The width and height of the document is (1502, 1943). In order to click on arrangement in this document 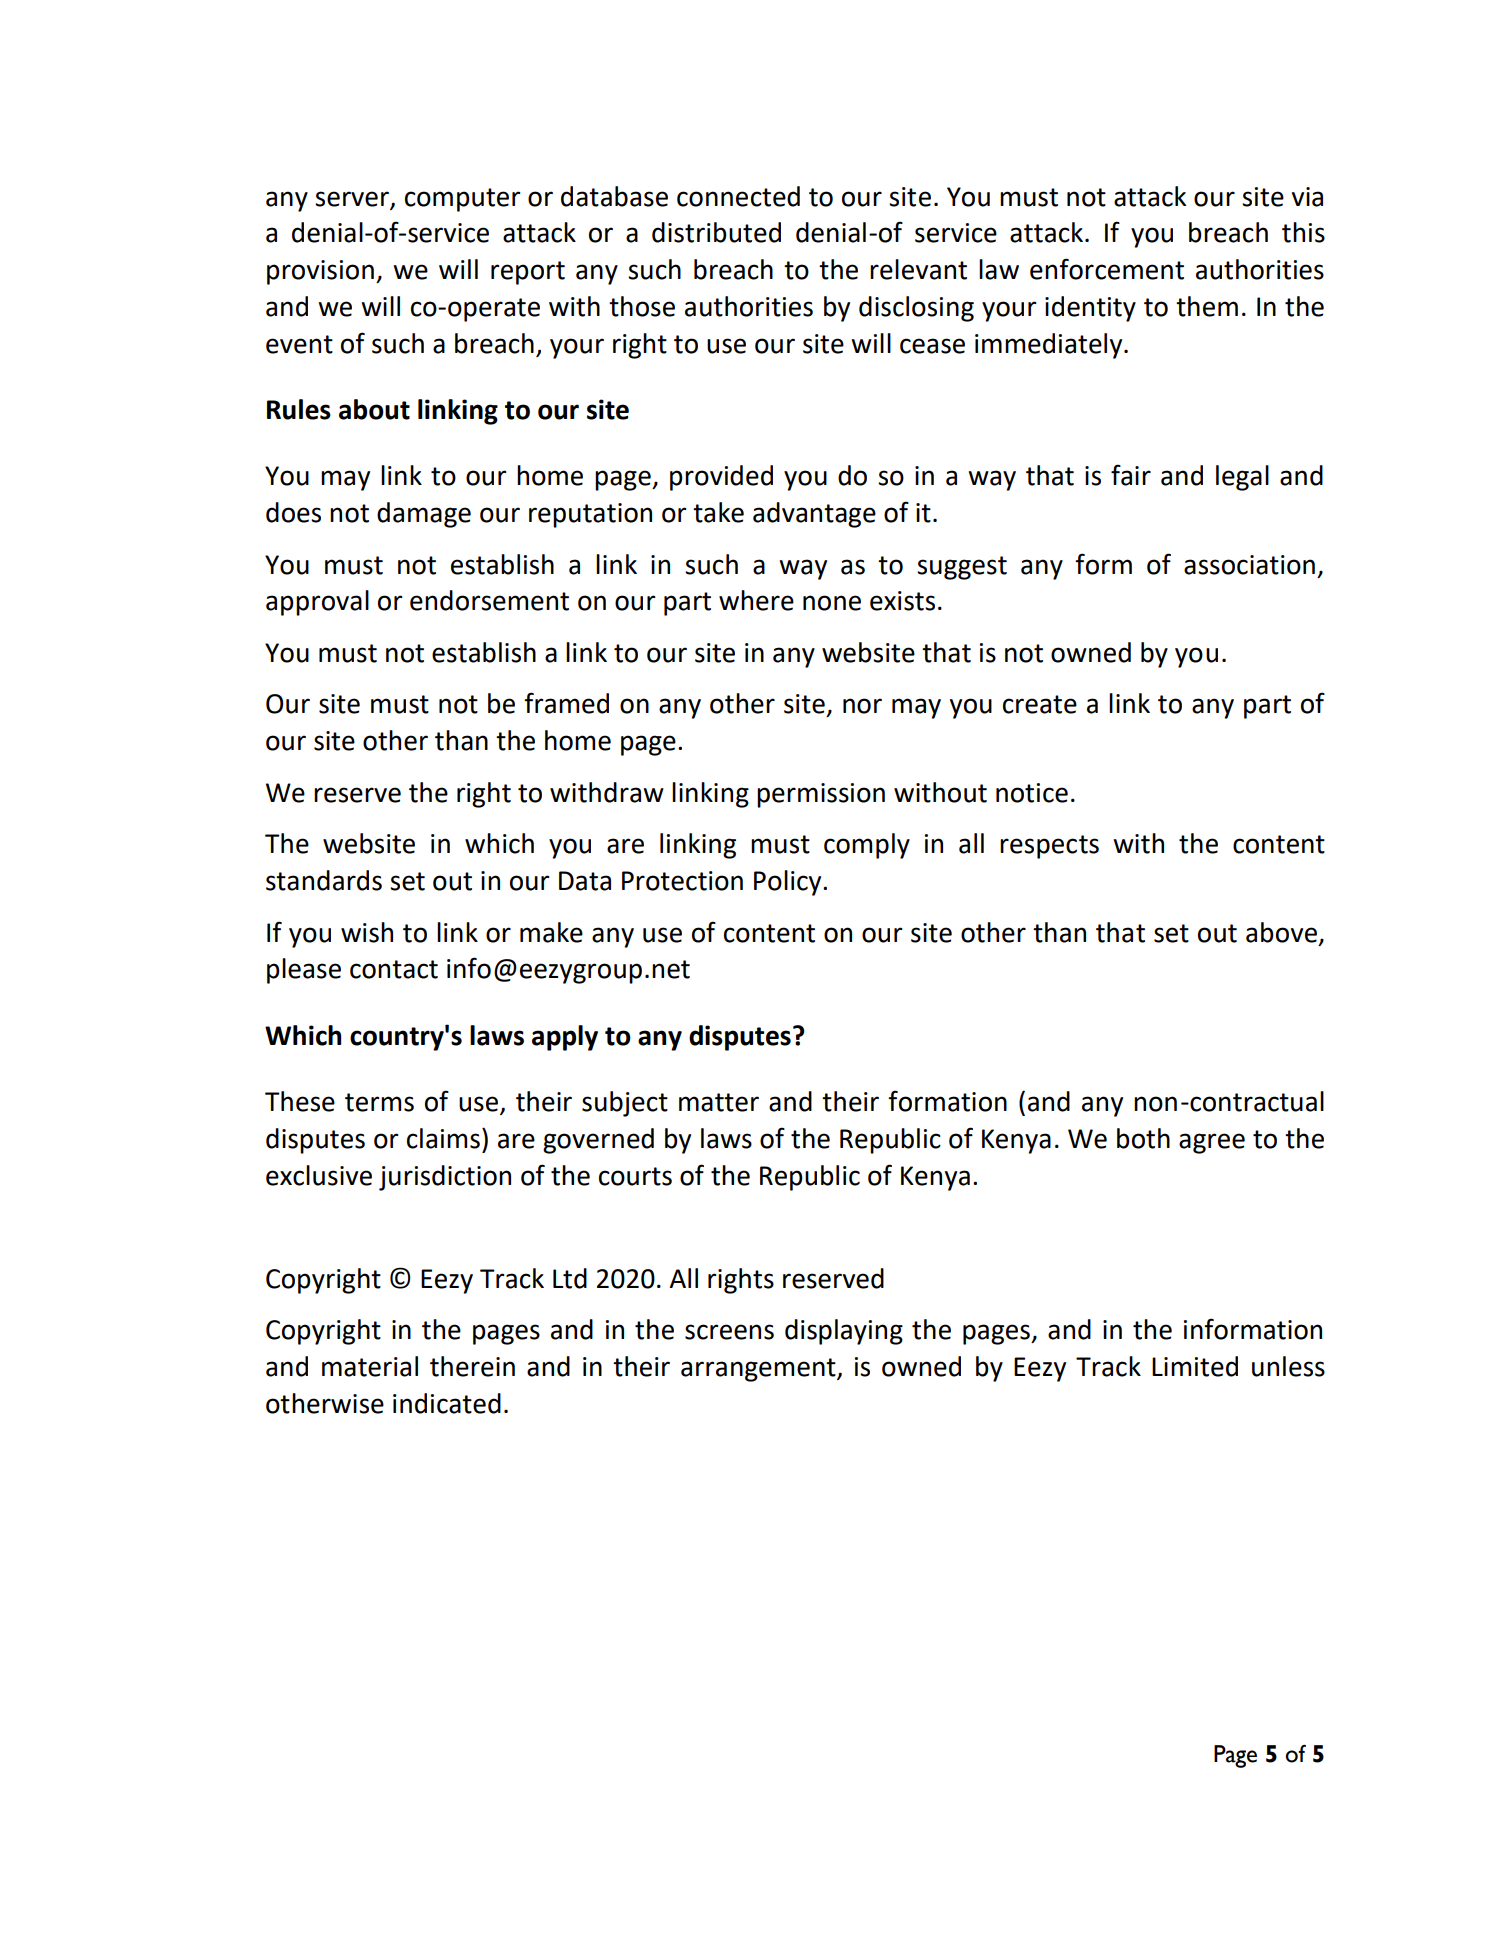, I will do `click(759, 1370)`.
